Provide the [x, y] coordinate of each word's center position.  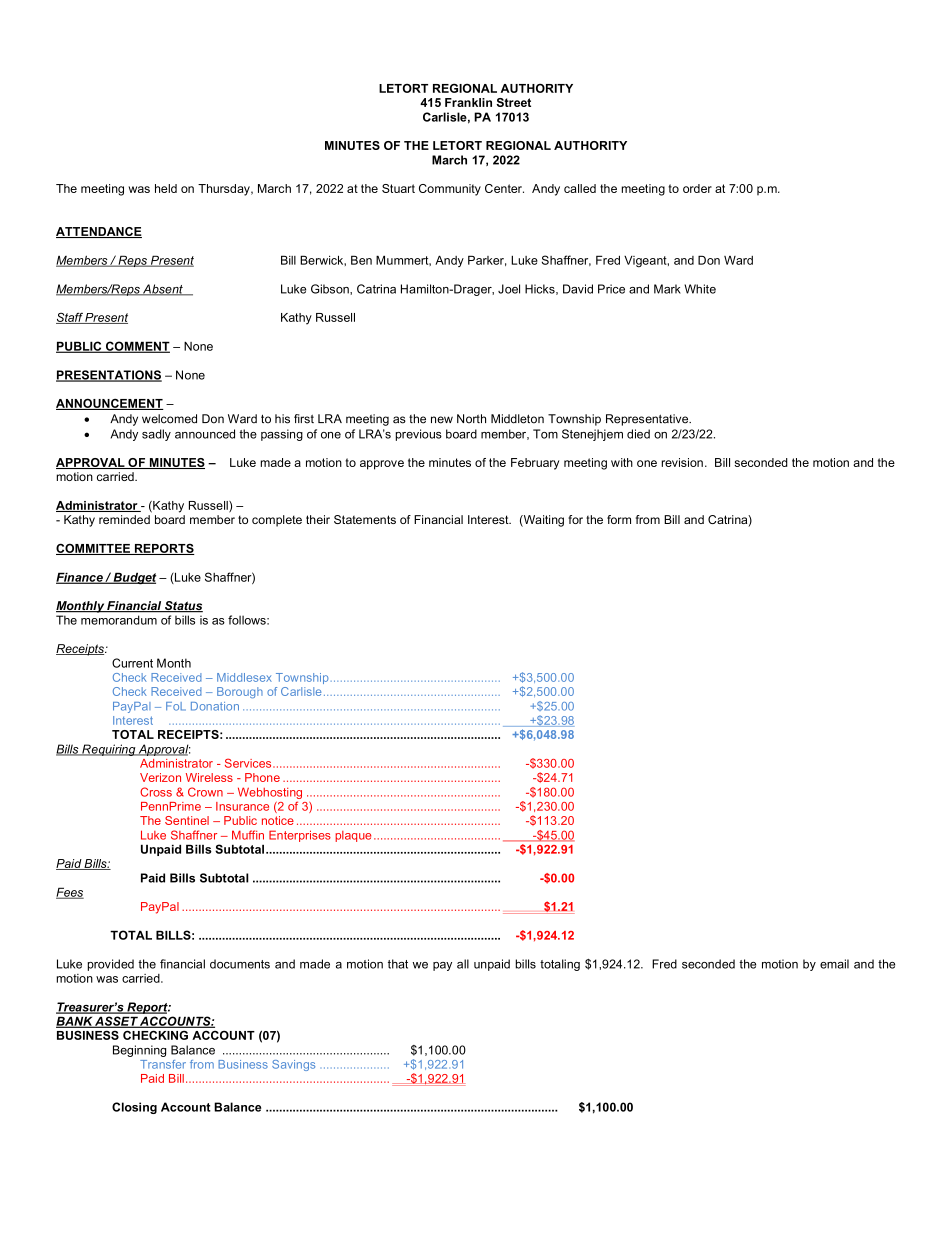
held [166, 188]
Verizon [160, 777]
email [834, 964]
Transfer [163, 1064]
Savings [293, 1065]
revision [682, 462]
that [398, 964]
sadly [156, 435]
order [697, 188]
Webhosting [270, 794]
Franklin [468, 102]
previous [419, 435]
